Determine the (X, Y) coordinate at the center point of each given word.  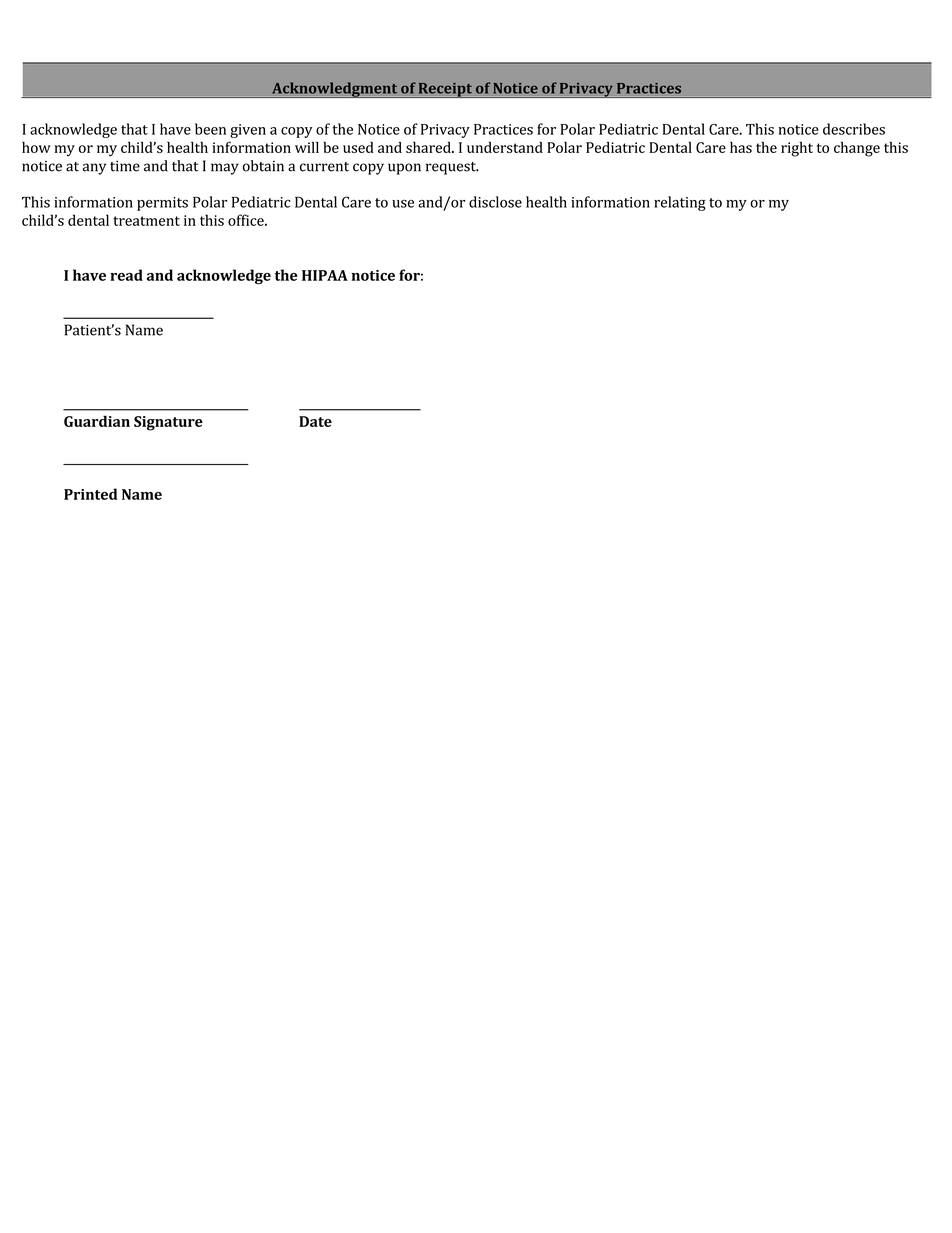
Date (315, 421)
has (741, 147)
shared (429, 147)
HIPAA (325, 275)
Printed (91, 494)
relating (680, 203)
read (126, 275)
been (210, 129)
